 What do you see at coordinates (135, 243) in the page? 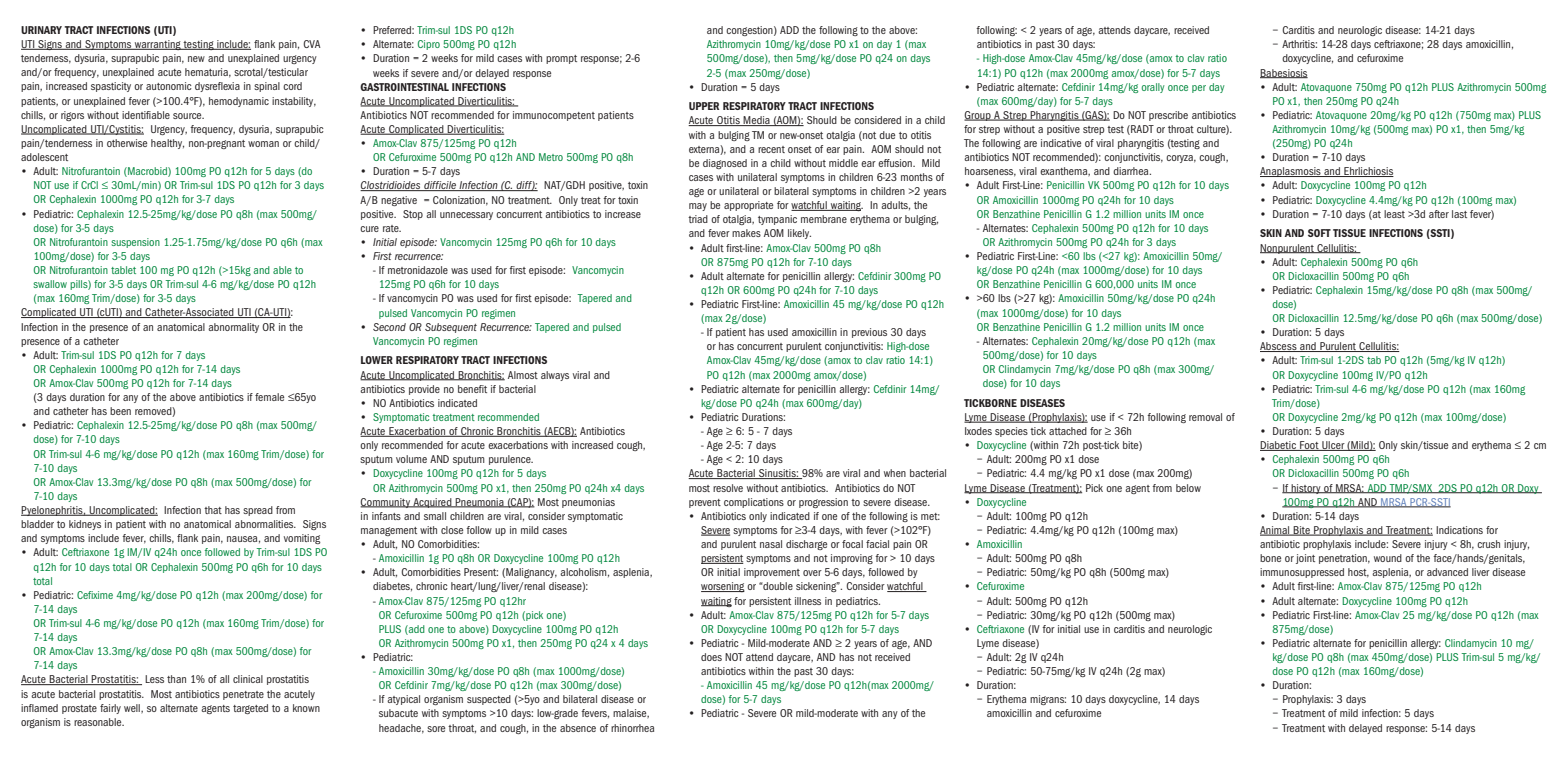
I see `suspension` at bounding box center [135, 243].
